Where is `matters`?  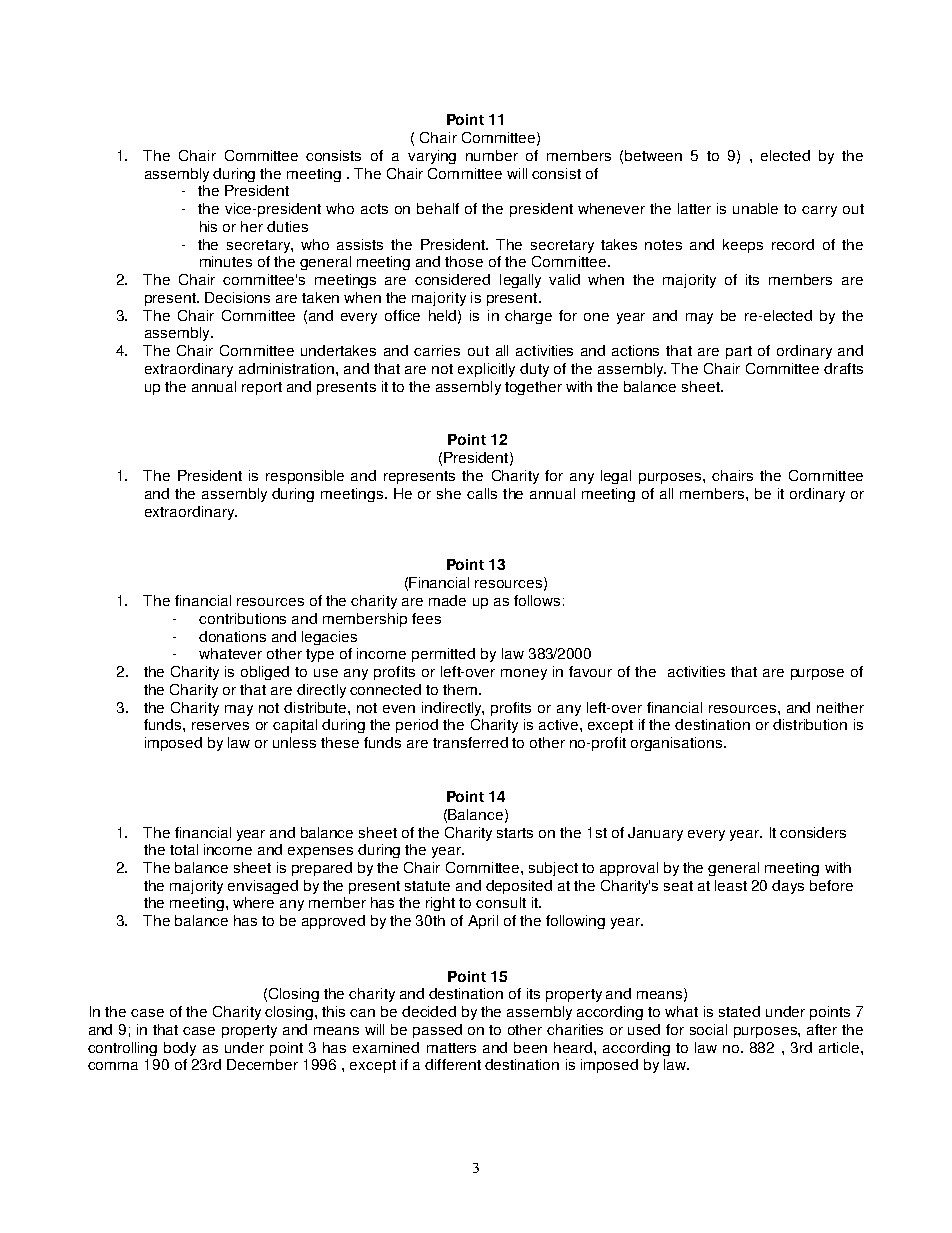
matters is located at coordinates (451, 1048).
